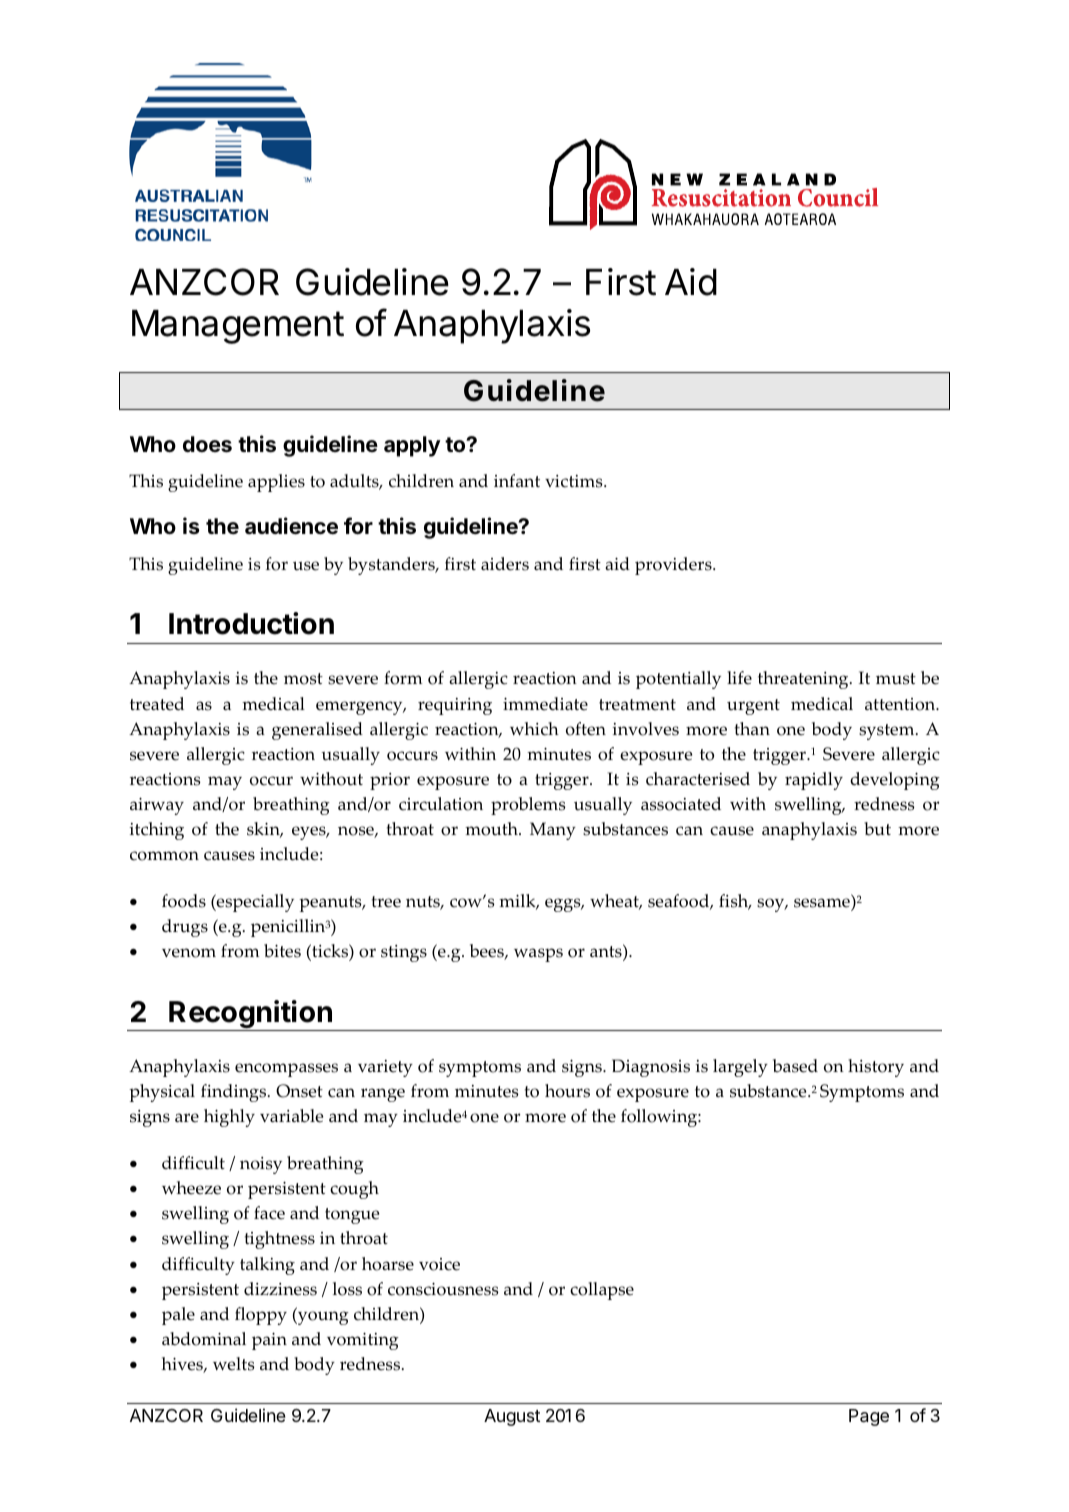 This document has height=1512, width=1069. I want to click on Page, so click(869, 1417).
